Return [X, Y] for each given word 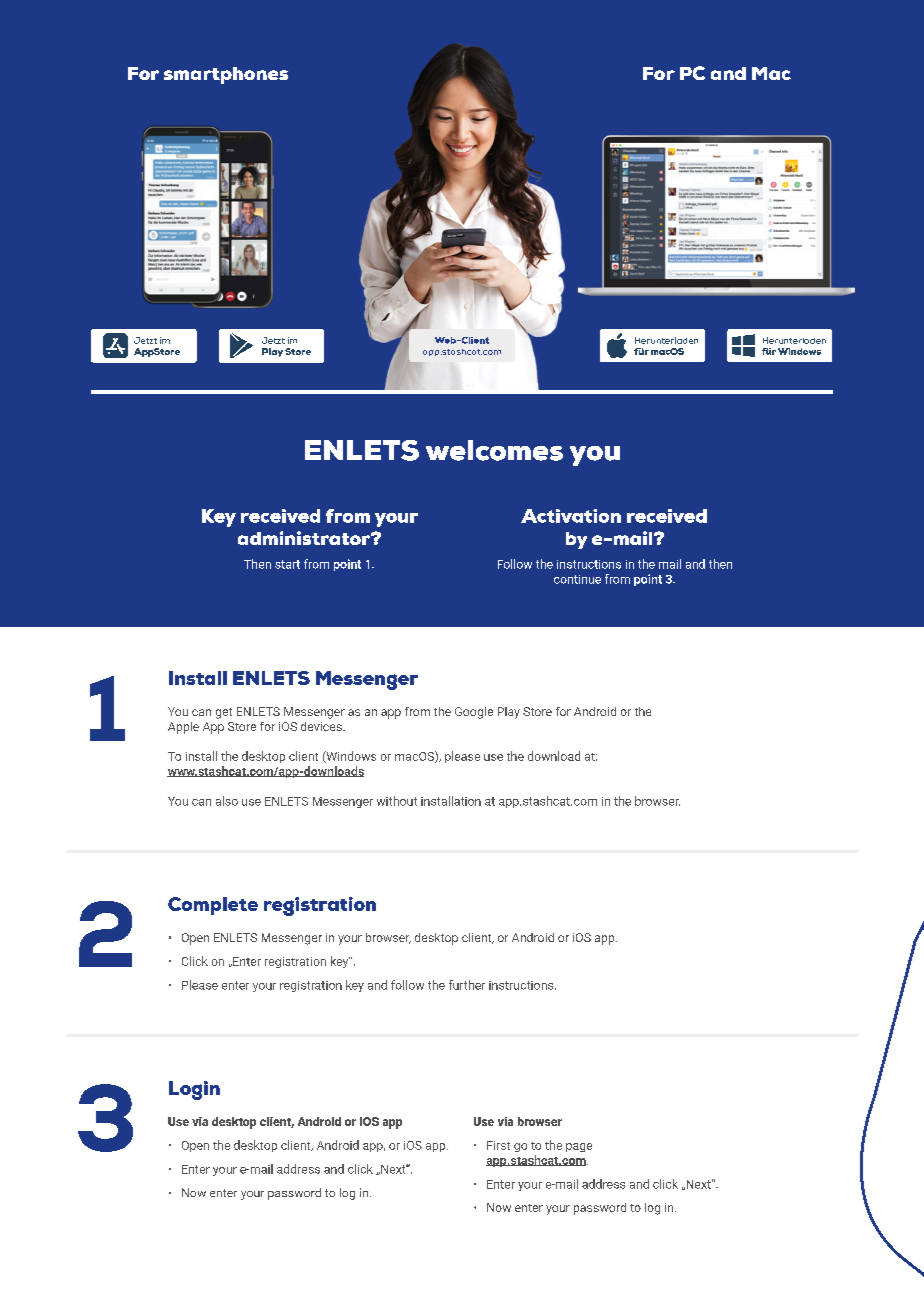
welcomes [494, 450]
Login [194, 1090]
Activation [571, 516]
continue [577, 579]
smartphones [226, 75]
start [287, 564]
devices [322, 726]
